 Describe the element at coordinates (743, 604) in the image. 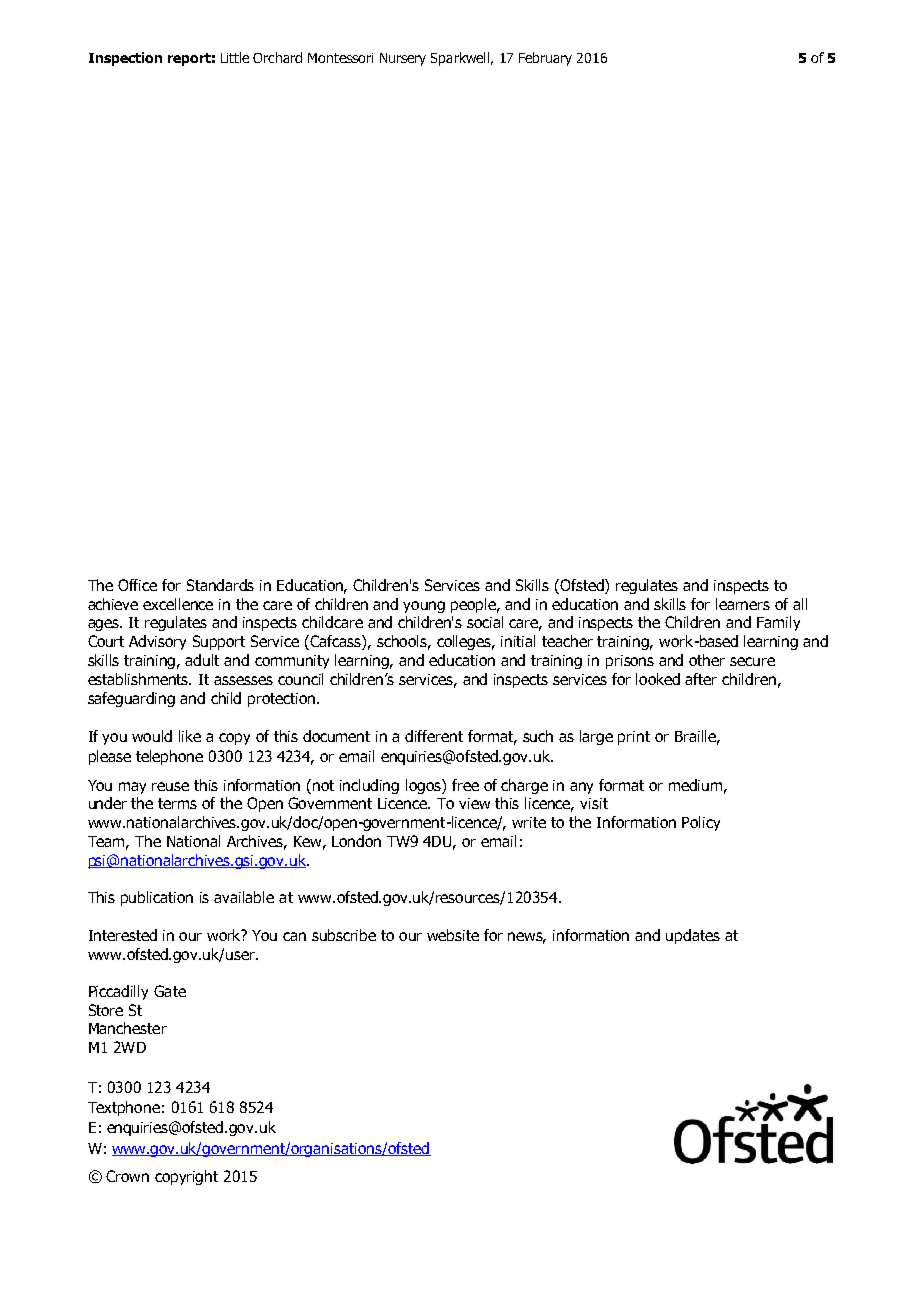

I see `learners` at that location.
